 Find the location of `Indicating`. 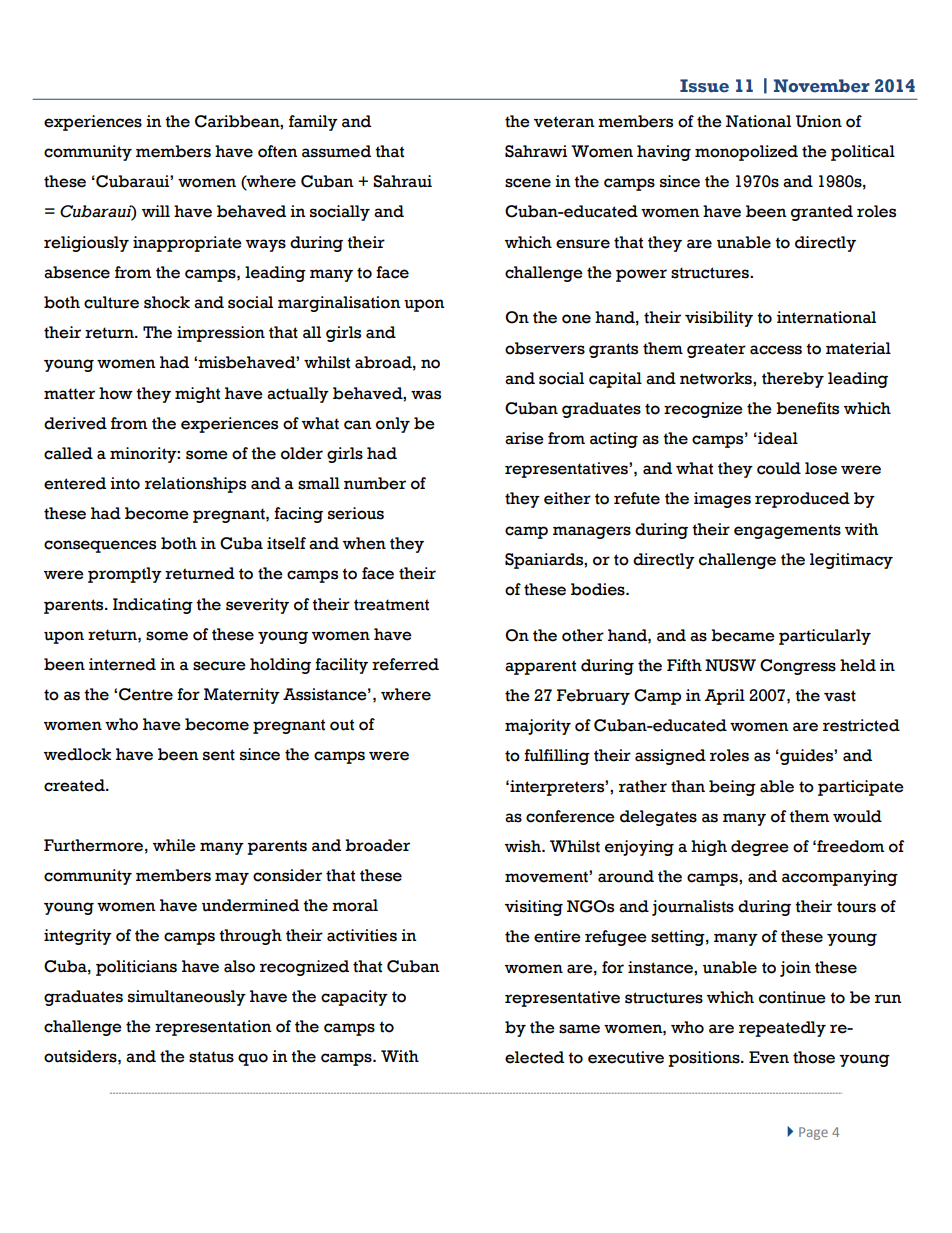

Indicating is located at coordinates (153, 606).
